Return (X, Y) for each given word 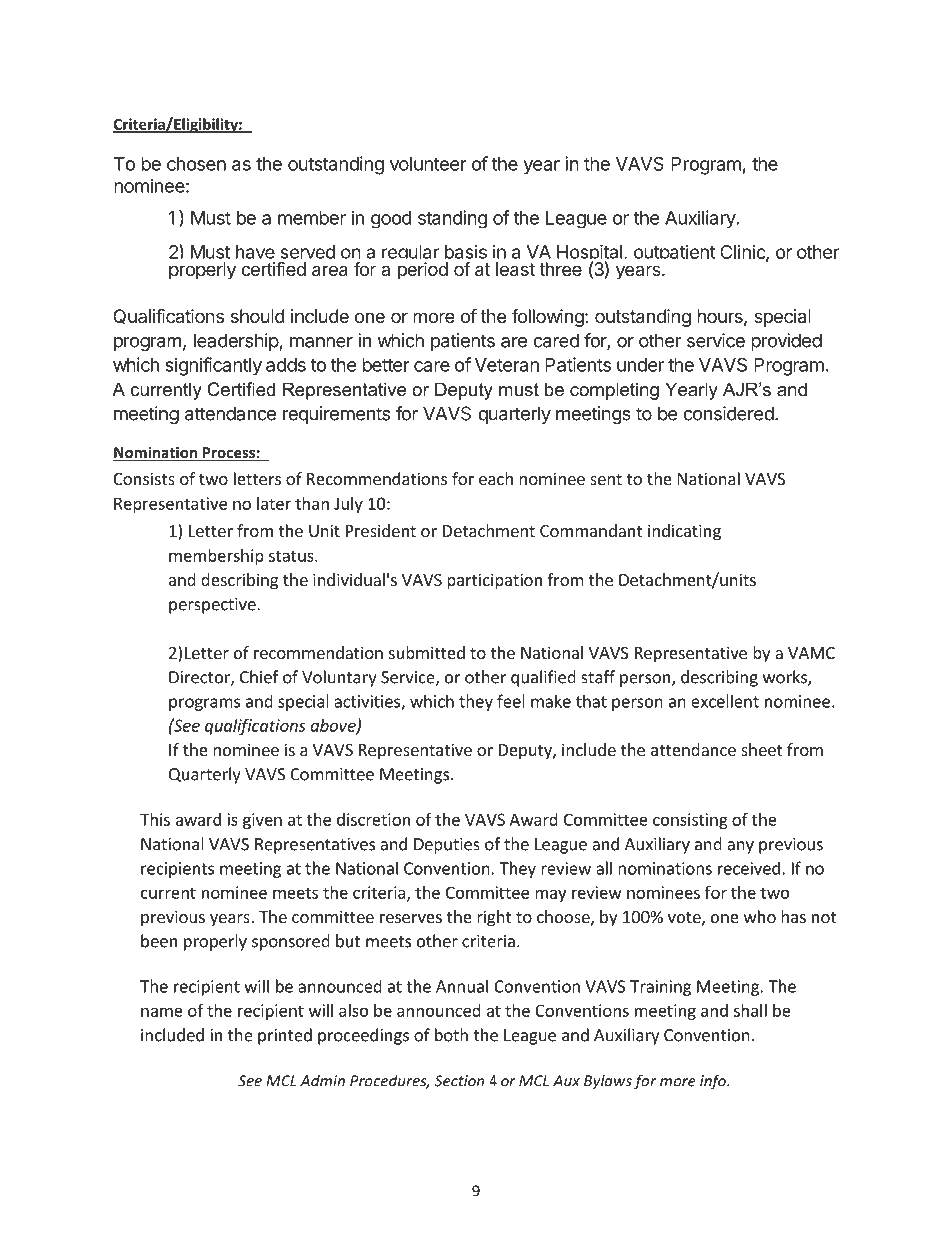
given (262, 821)
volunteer (428, 164)
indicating (684, 532)
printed (285, 1036)
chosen (196, 164)
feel (511, 701)
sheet (761, 749)
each (496, 478)
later (274, 503)
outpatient (675, 252)
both (451, 1035)
